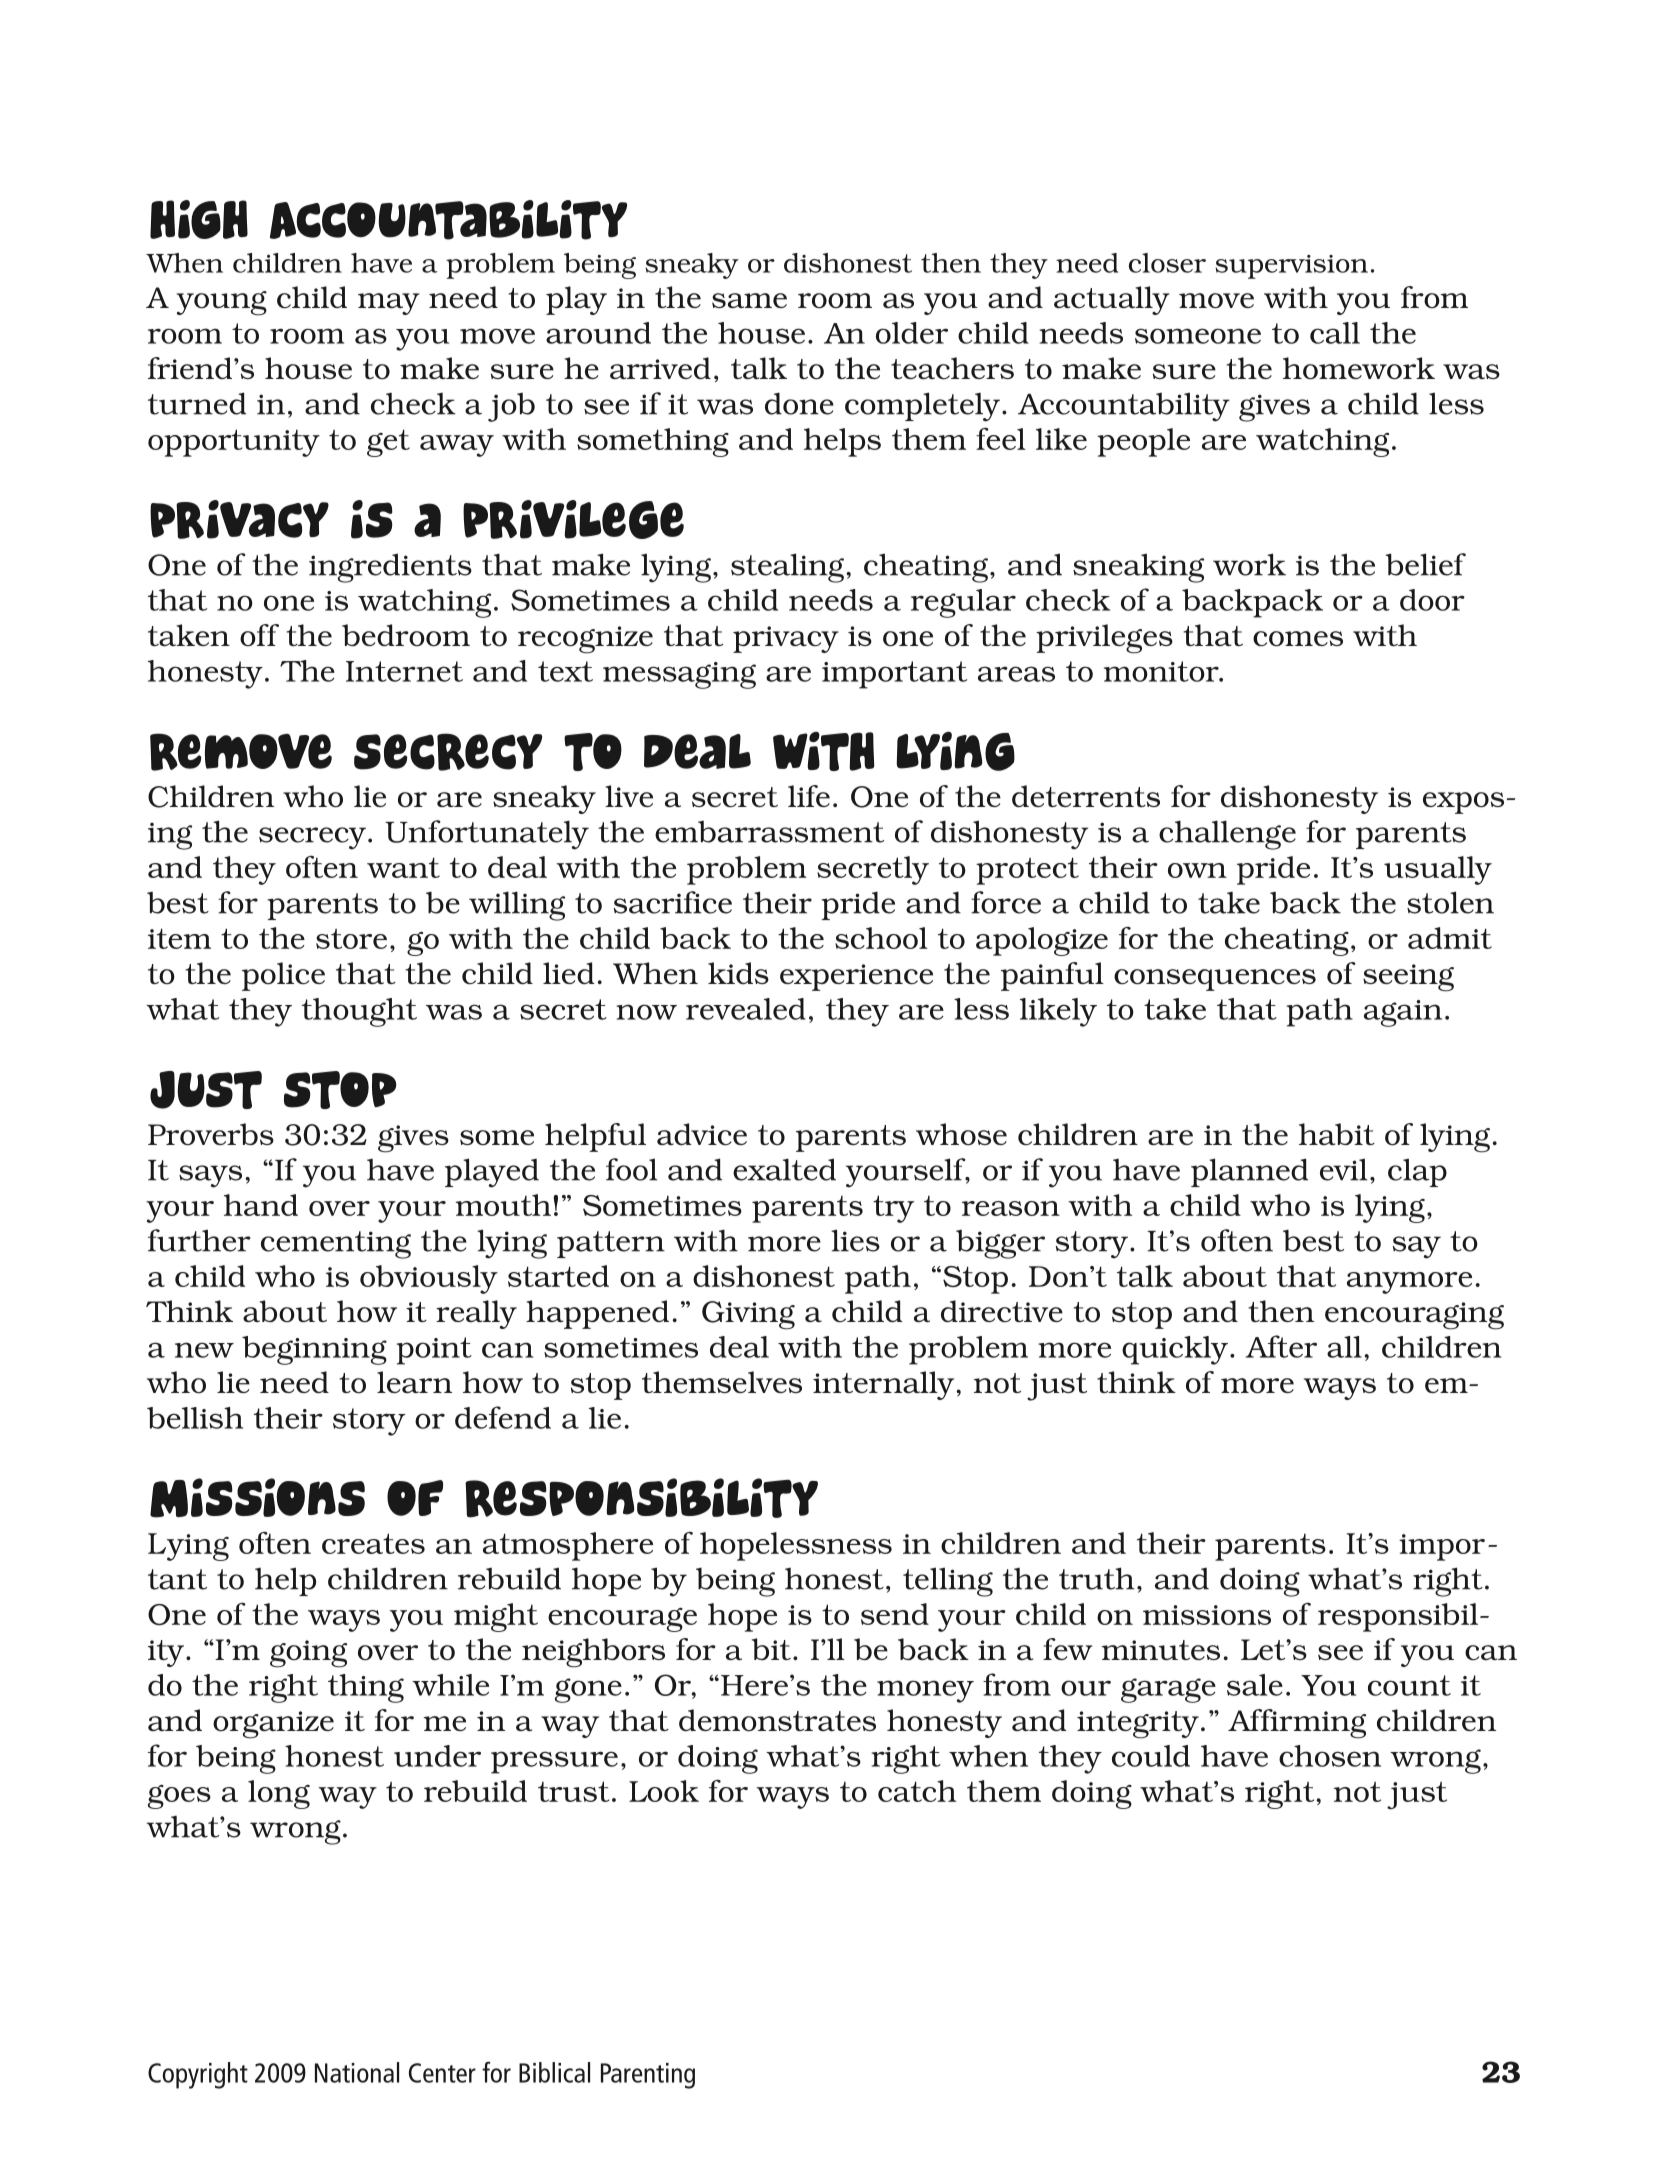 The height and width of the document is (2159, 1668). Describe the element at coordinates (389, 304) in the document. I see `may` at that location.
